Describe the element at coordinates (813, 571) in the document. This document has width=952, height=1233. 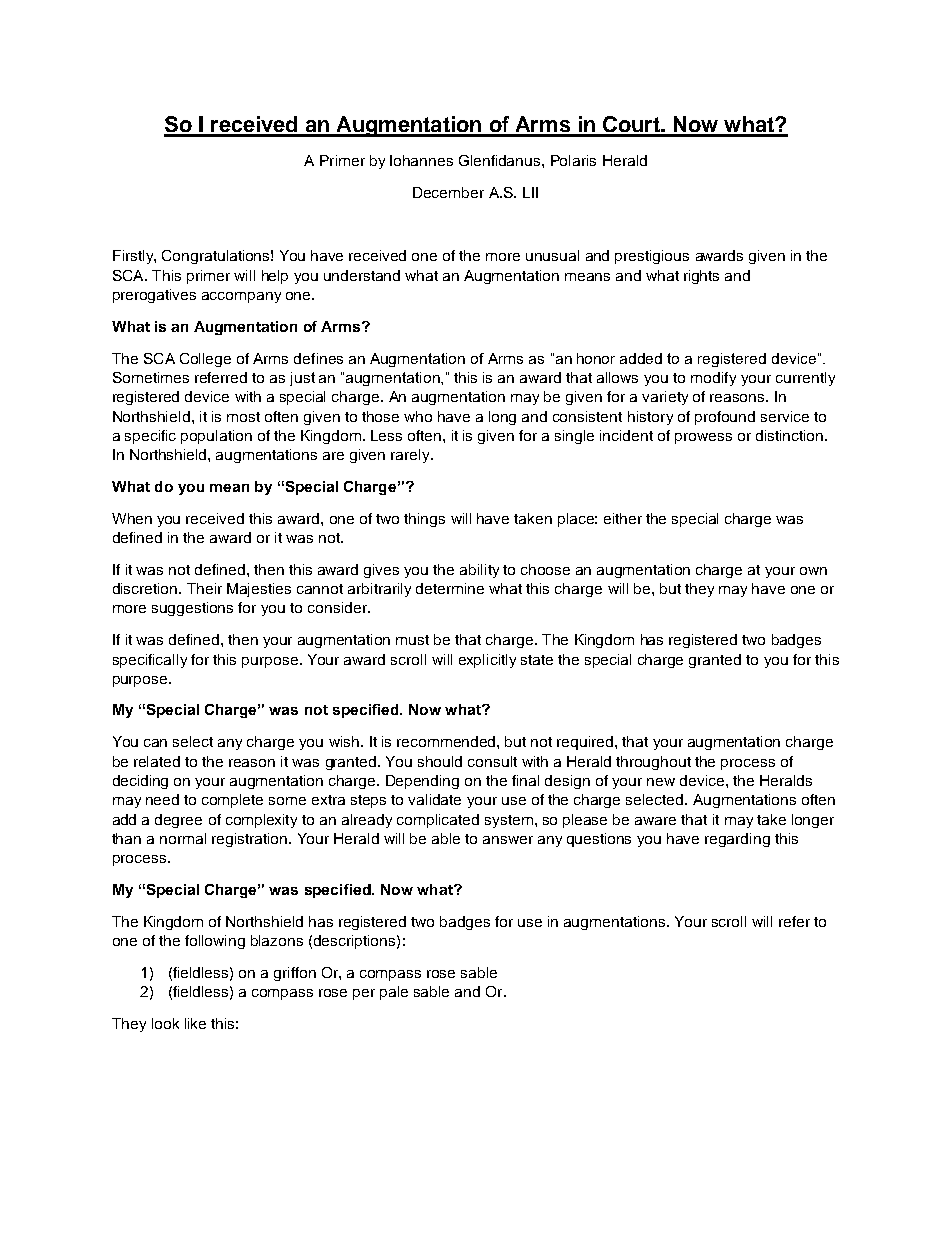
I see `own` at that location.
